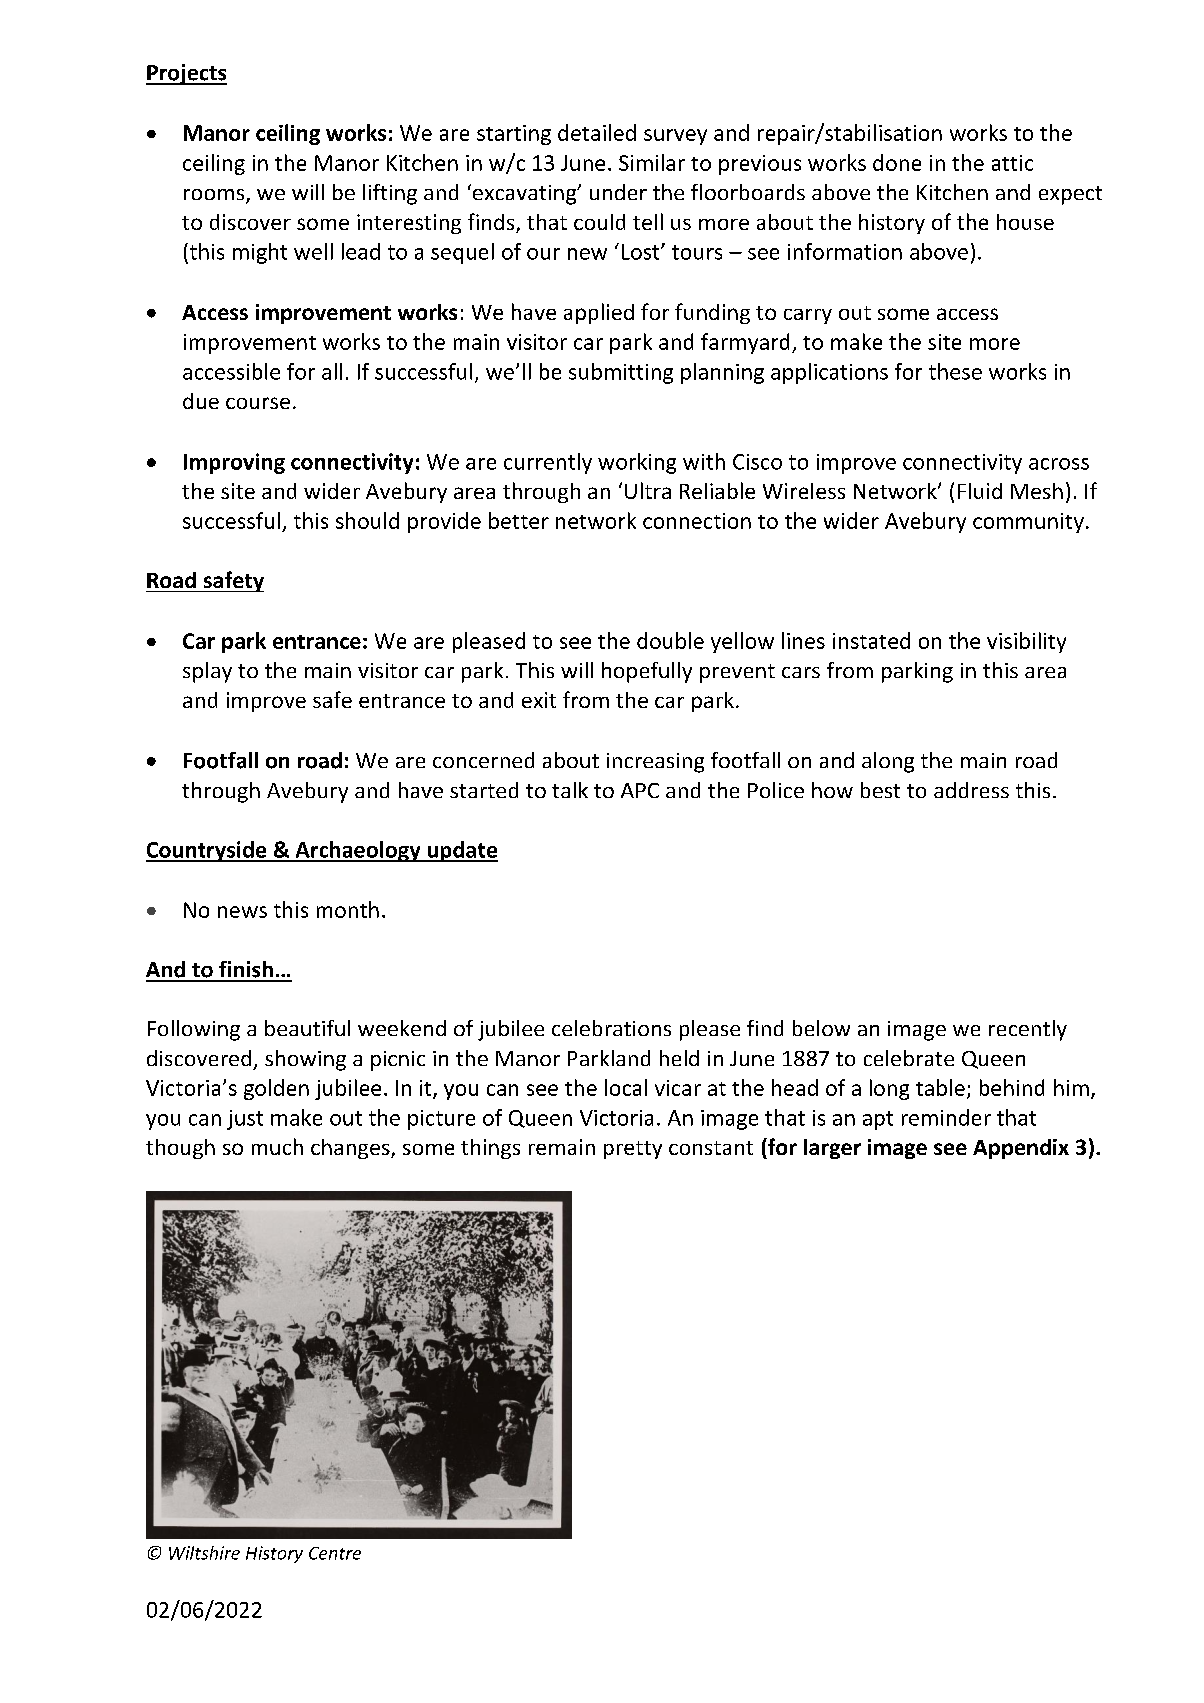  I want to click on address, so click(971, 790).
